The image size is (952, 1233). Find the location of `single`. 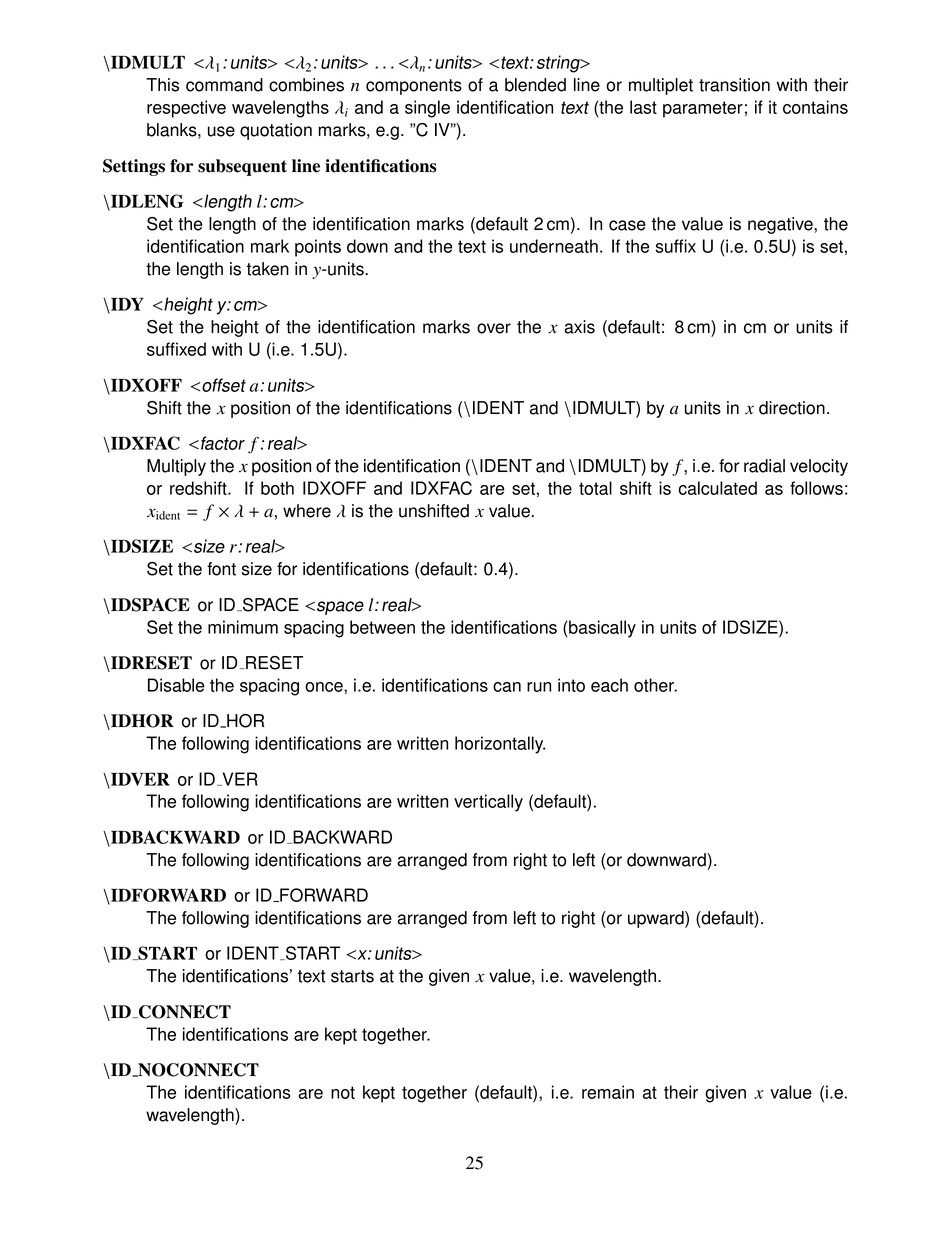

single is located at coordinates (427, 109).
